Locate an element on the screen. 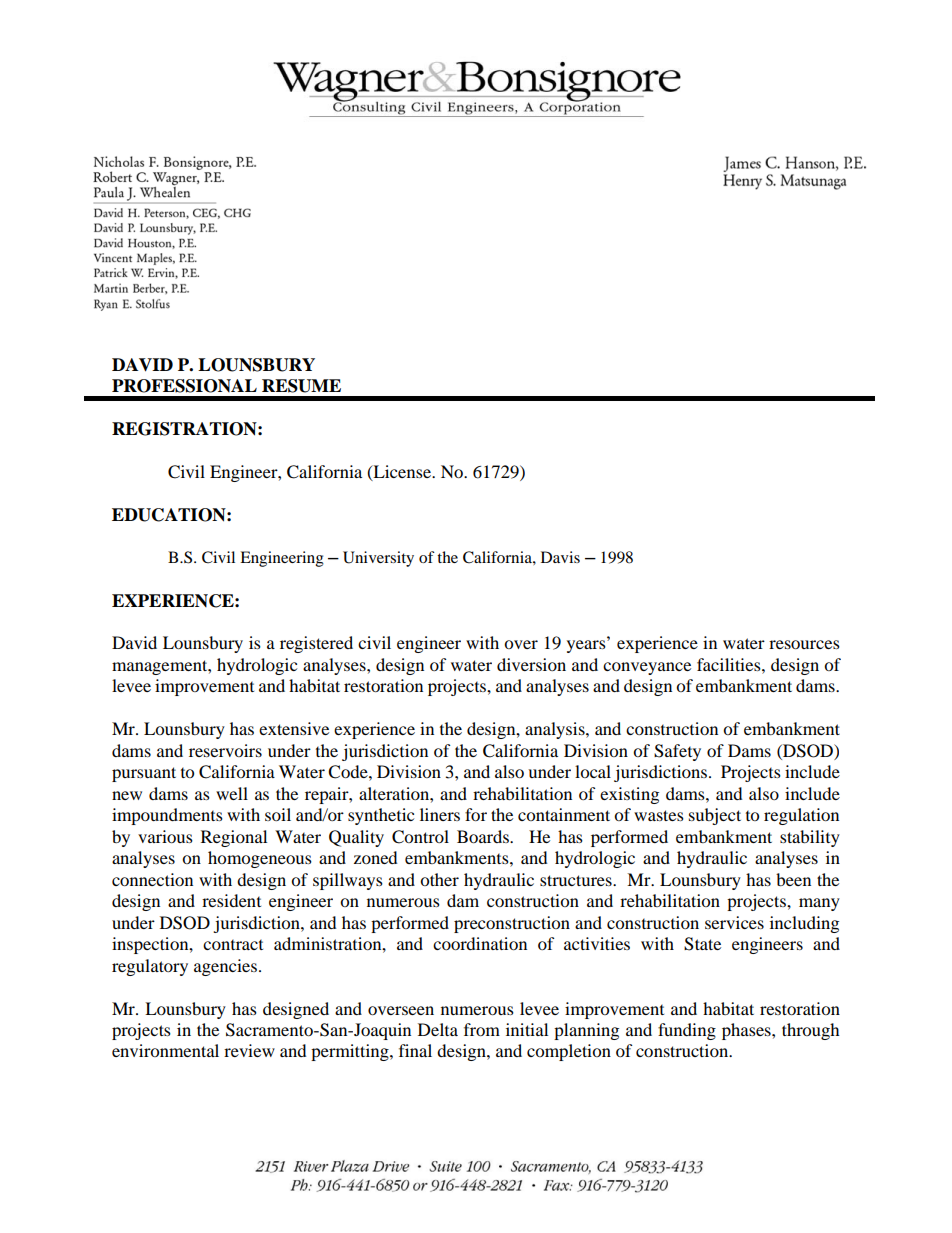  subject is located at coordinates (715, 816).
